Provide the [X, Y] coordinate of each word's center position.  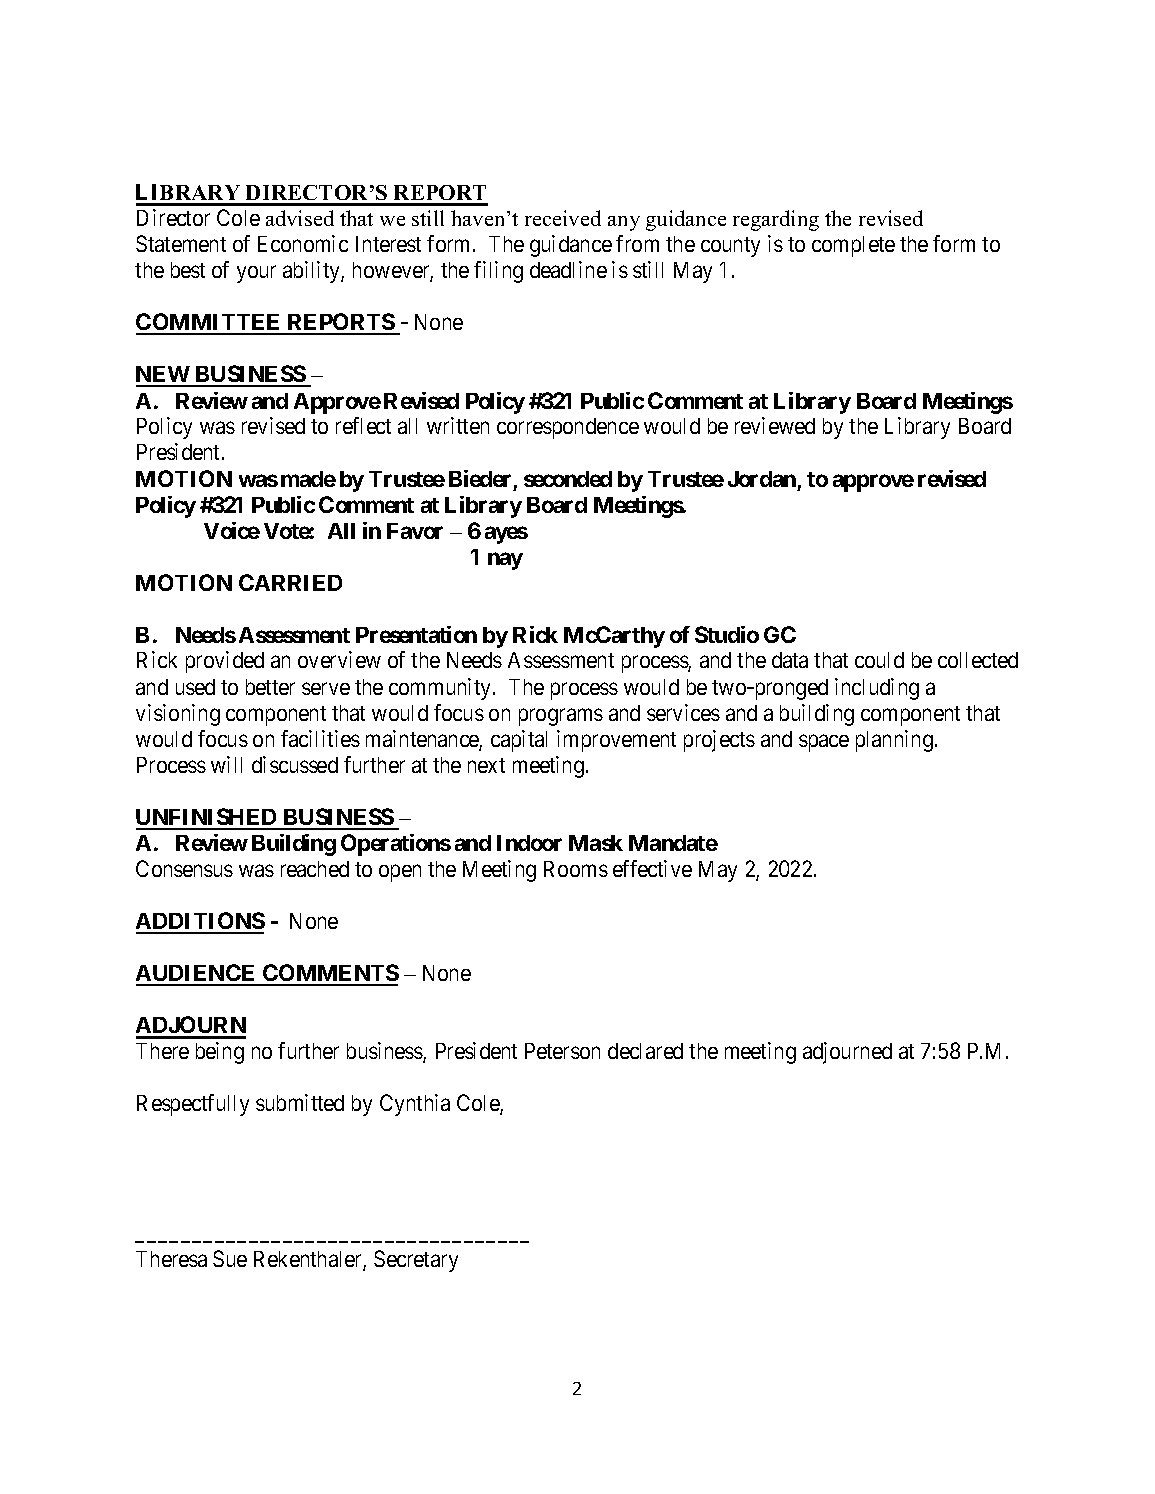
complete [853, 246]
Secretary [416, 1261]
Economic [303, 243]
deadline [568, 269]
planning [896, 741]
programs [561, 717]
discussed [295, 764]
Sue [230, 1258]
